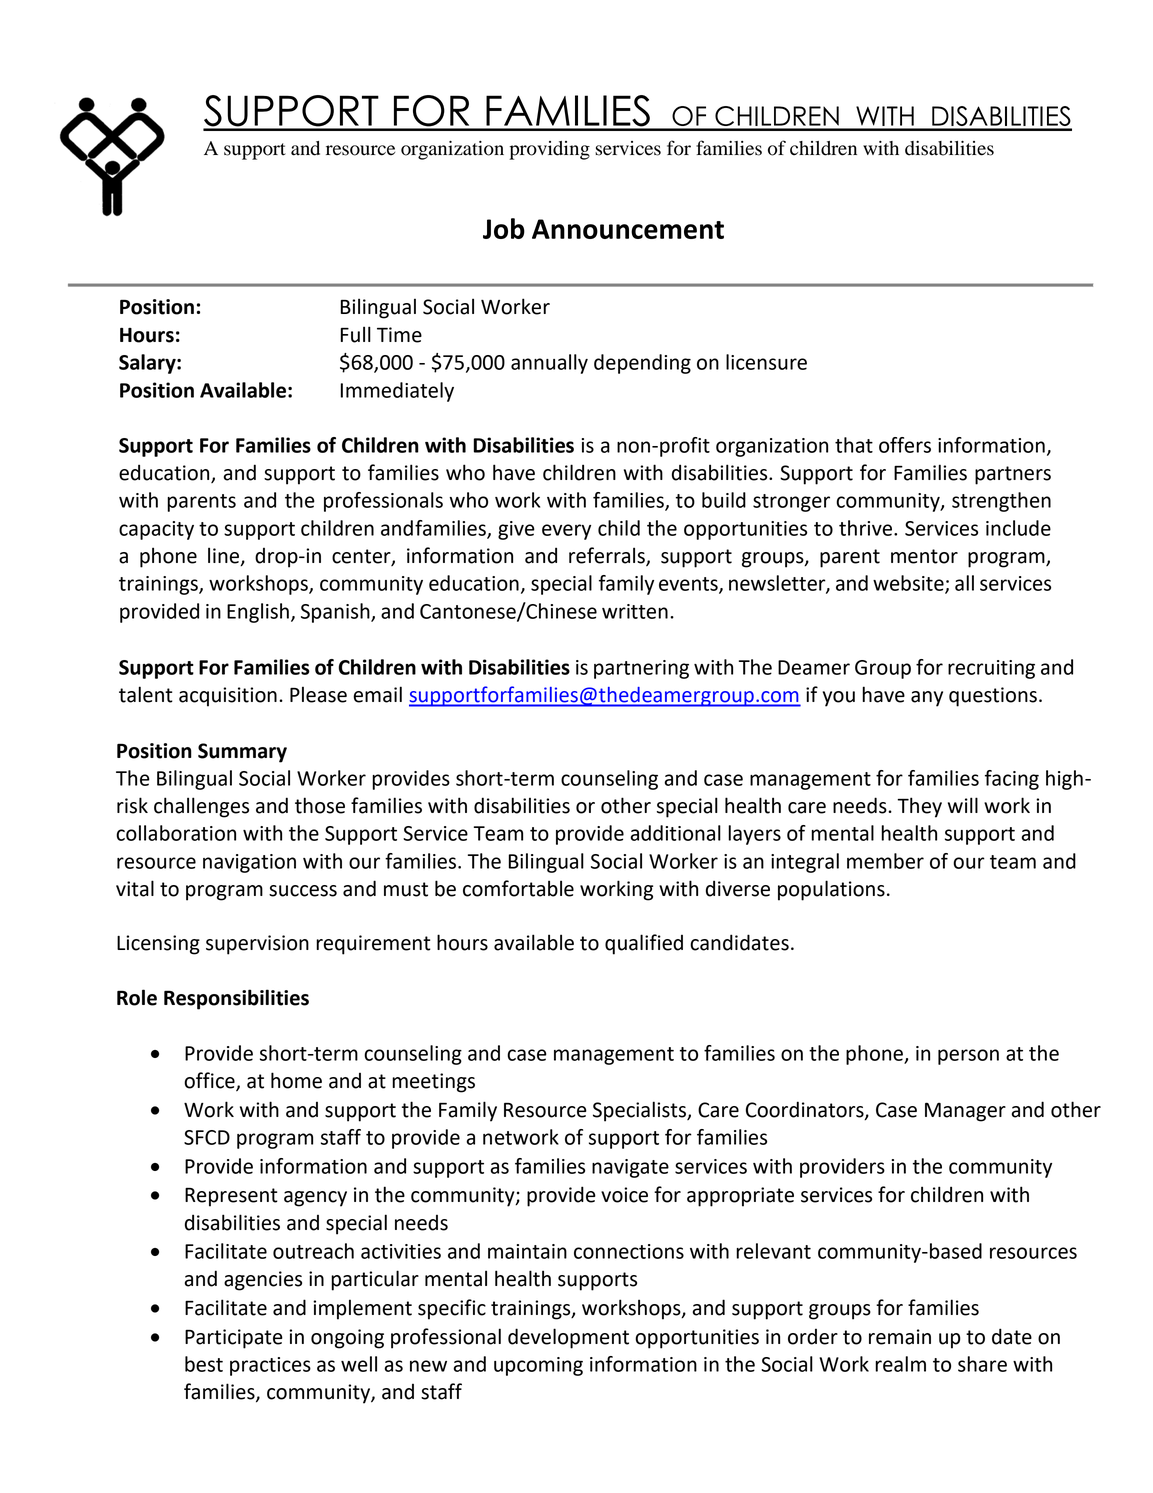 The height and width of the image is (1493, 1153). Describe the element at coordinates (356, 334) in the image. I see `Full` at that location.
